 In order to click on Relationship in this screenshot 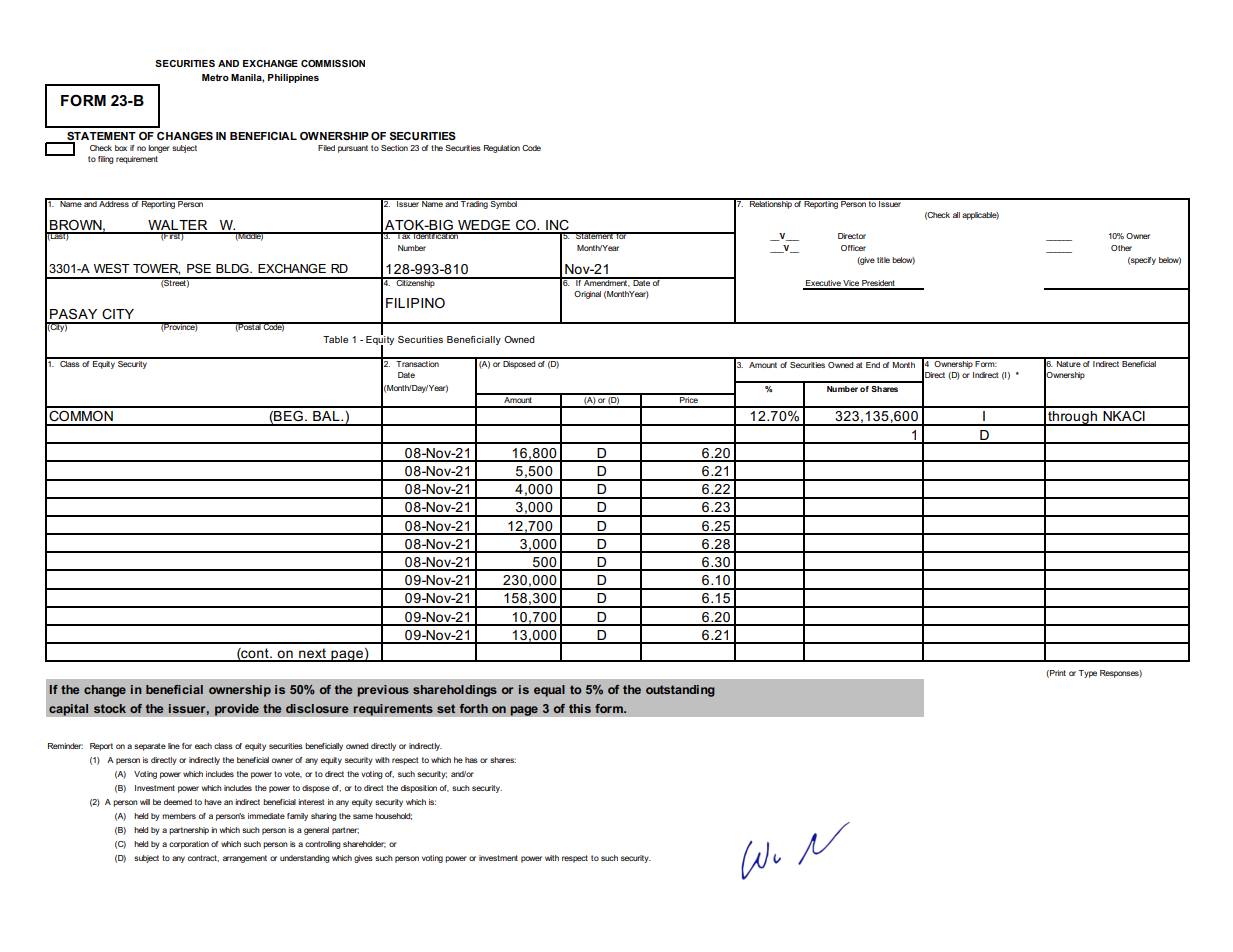, I will do `click(771, 204)`.
